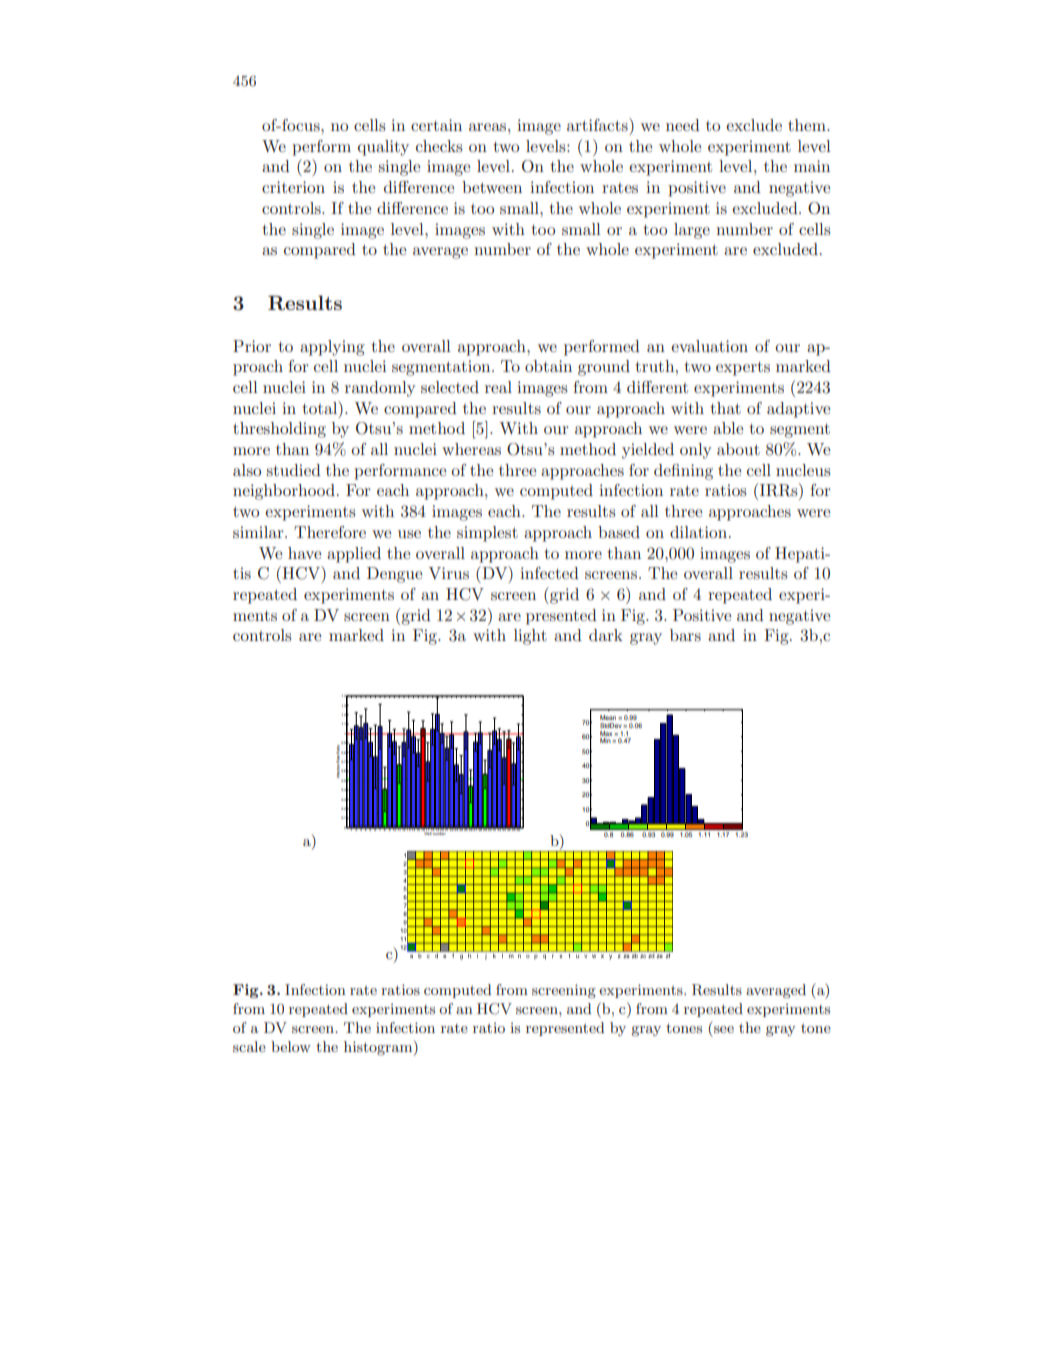 The width and height of the screenshot is (1058, 1370). Describe the element at coordinates (305, 553) in the screenshot. I see `have` at that location.
